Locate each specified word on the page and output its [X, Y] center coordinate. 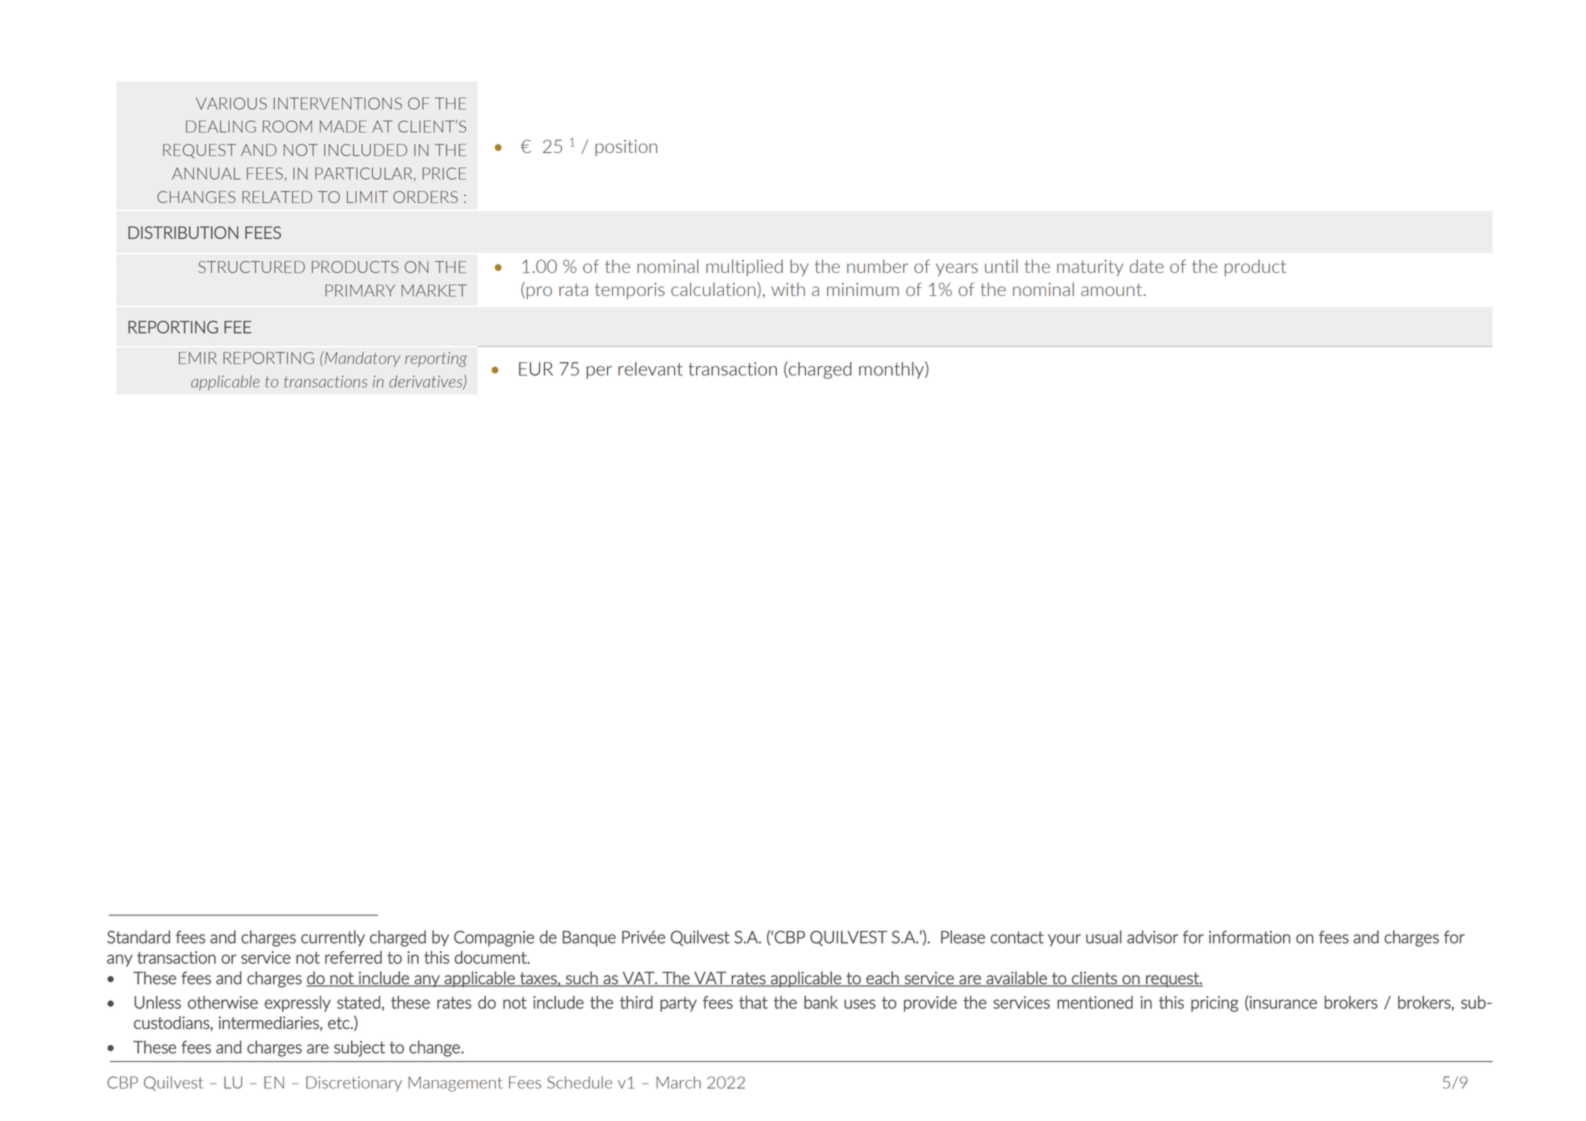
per [599, 372]
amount [1111, 289]
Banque [589, 939]
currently [333, 938]
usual [1104, 937]
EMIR [198, 358]
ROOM [287, 126]
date [1147, 266]
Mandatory [361, 359]
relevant [650, 369]
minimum [863, 289]
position [626, 148]
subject [359, 1048]
